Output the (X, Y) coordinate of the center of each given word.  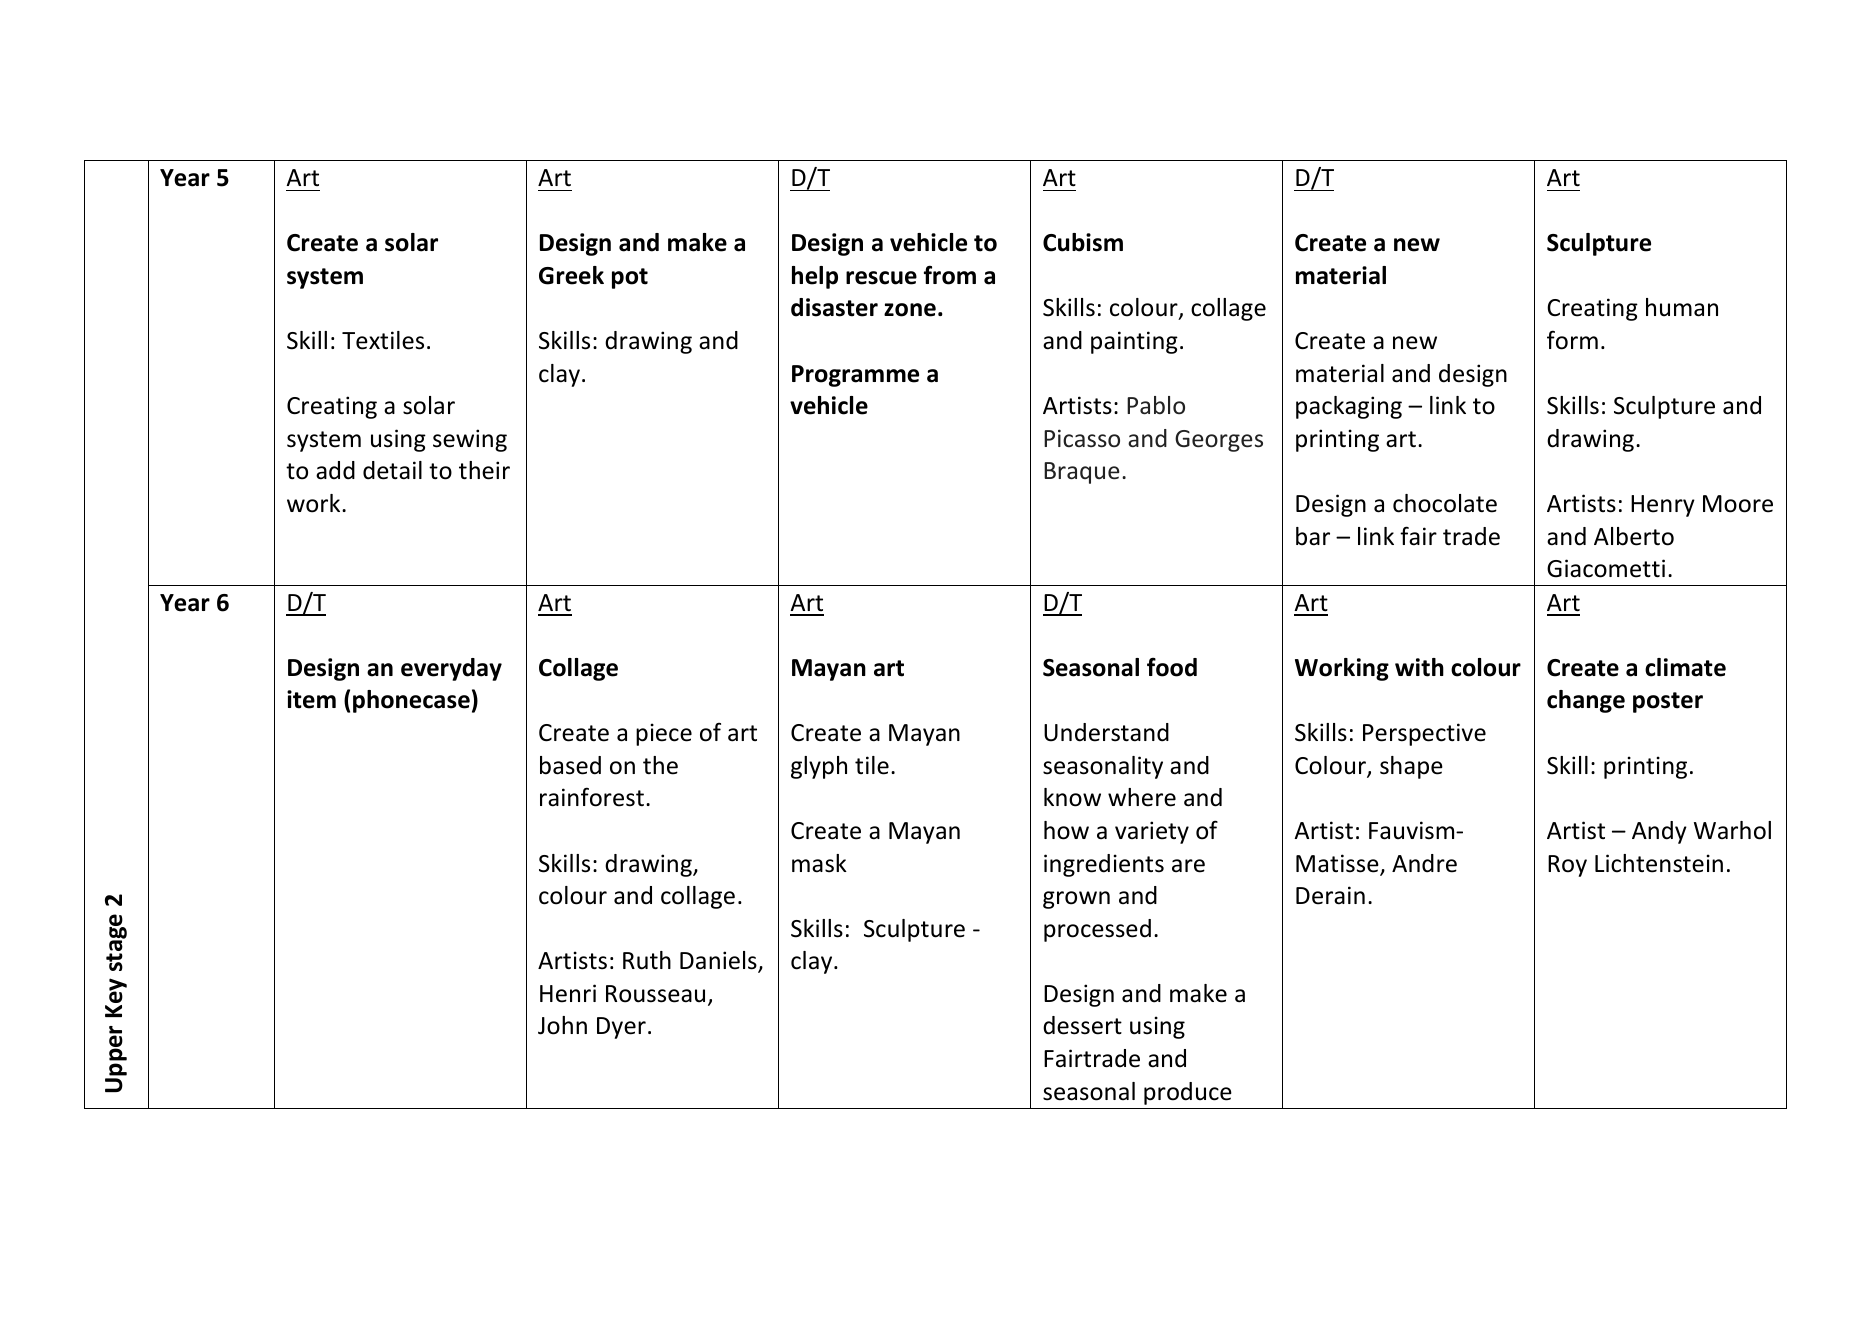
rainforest (592, 797)
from (950, 275)
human (1682, 307)
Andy (1659, 832)
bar (1313, 536)
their (484, 470)
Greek (571, 275)
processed (1097, 930)
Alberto (1634, 536)
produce (1188, 1093)
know (1072, 797)
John (562, 1025)
